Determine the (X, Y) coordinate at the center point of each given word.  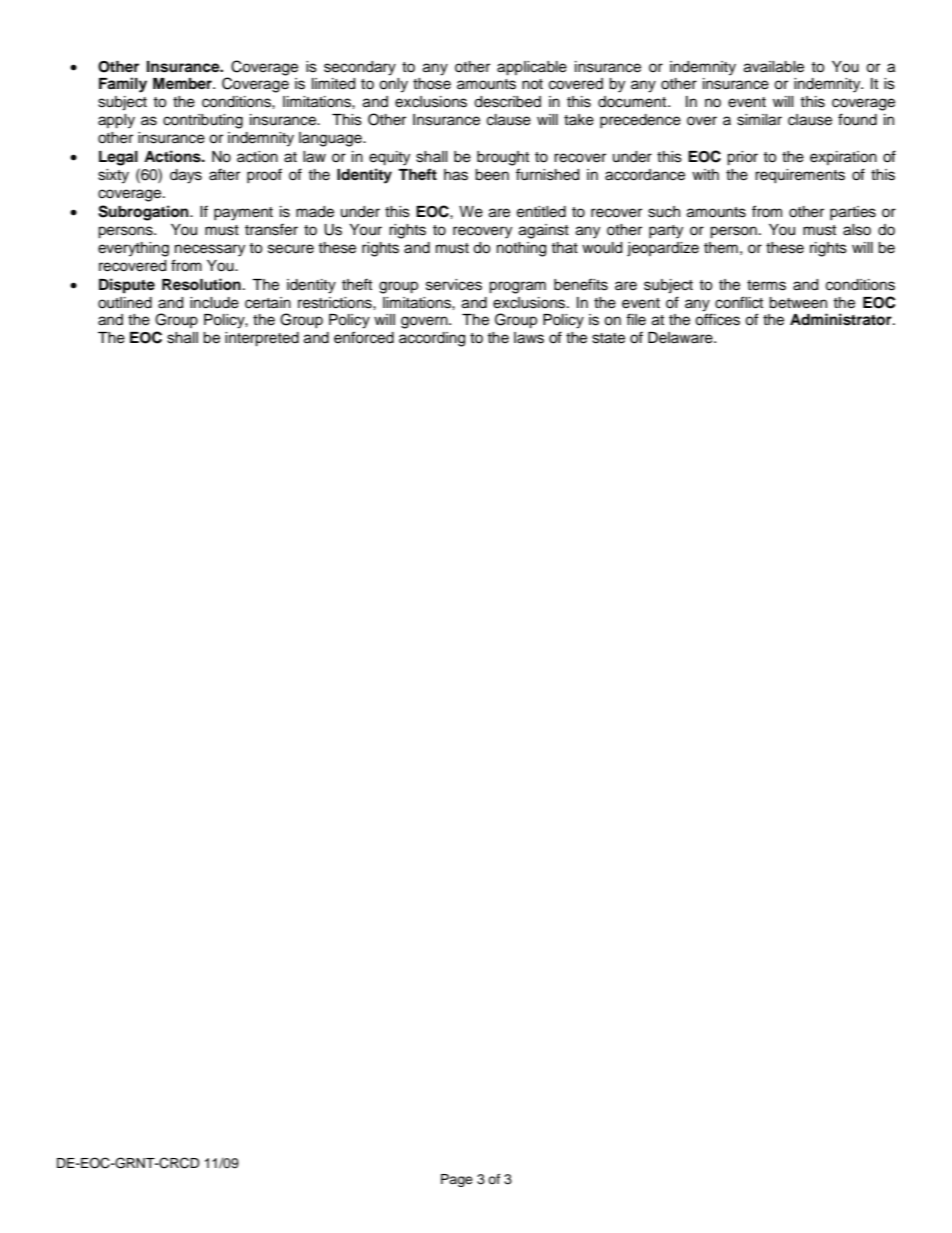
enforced (364, 337)
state (608, 338)
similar (759, 120)
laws (529, 338)
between (798, 303)
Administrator (842, 319)
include (214, 303)
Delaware (681, 338)
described (507, 102)
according (432, 339)
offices (717, 319)
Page (457, 1180)
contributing (203, 121)
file (636, 319)
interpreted (262, 339)
